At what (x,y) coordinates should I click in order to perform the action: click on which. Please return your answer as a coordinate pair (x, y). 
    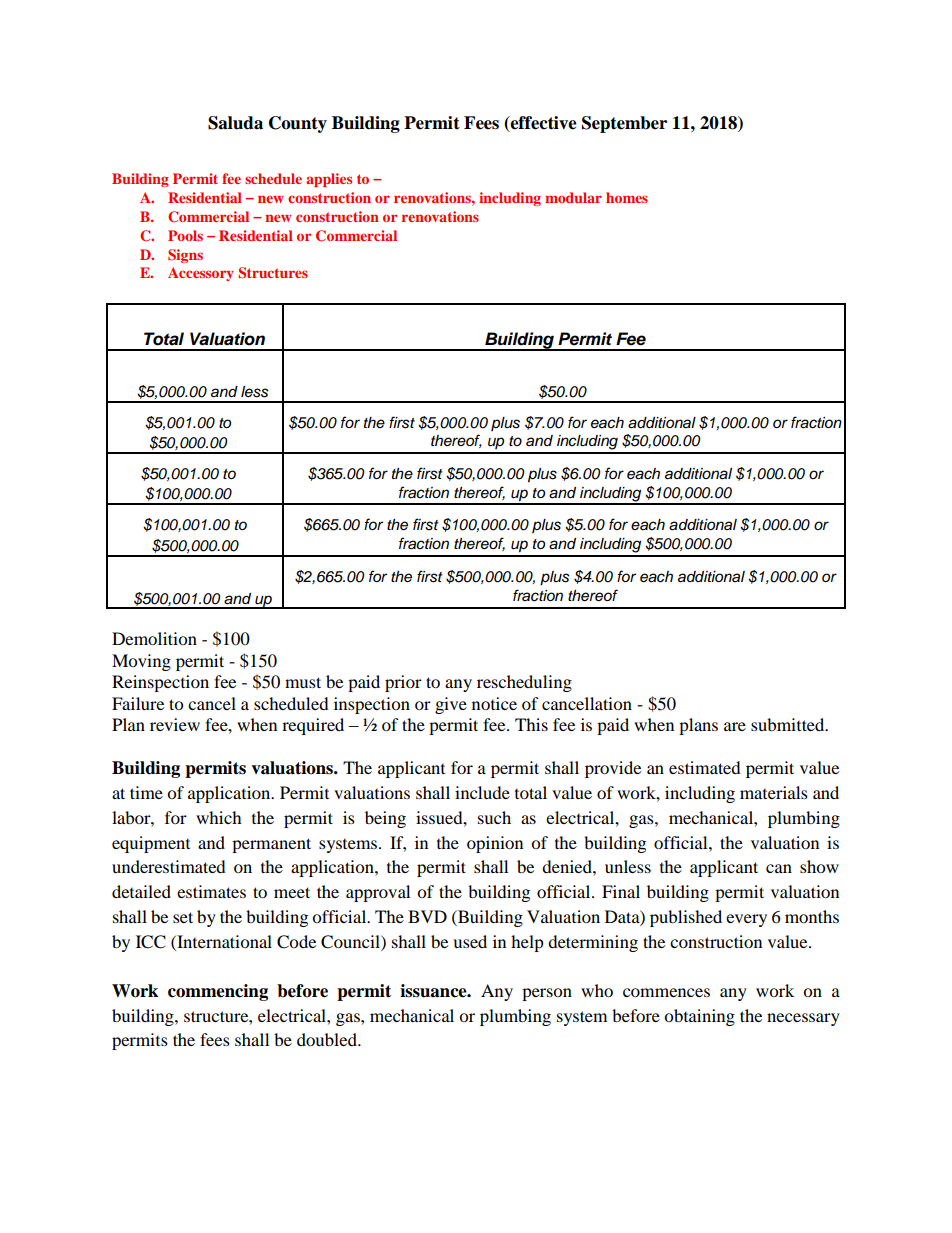
    Looking at the image, I should click on (219, 817).
